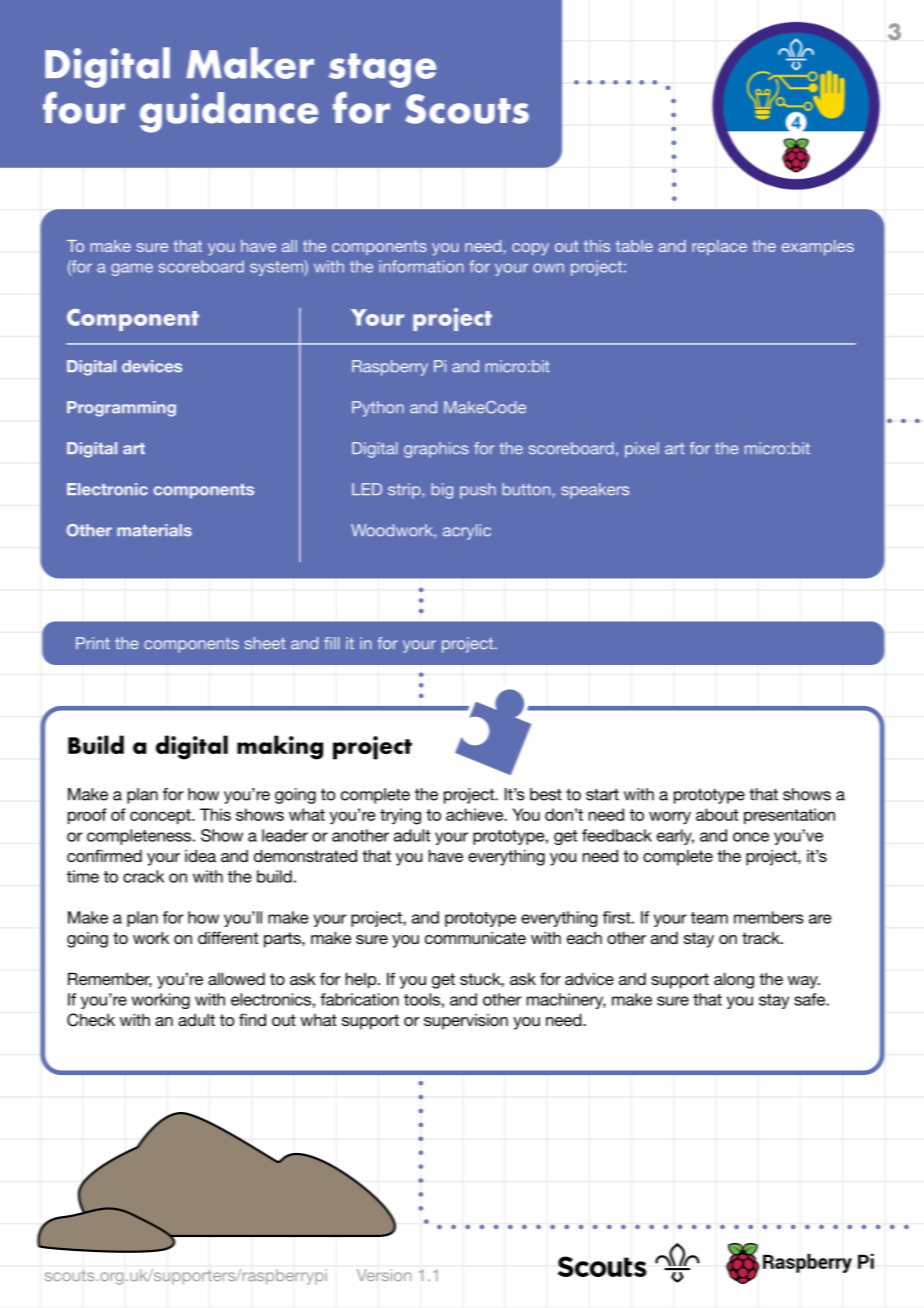 The height and width of the page is (1308, 924). What do you see at coordinates (382, 70) in the page?
I see `stage` at bounding box center [382, 70].
